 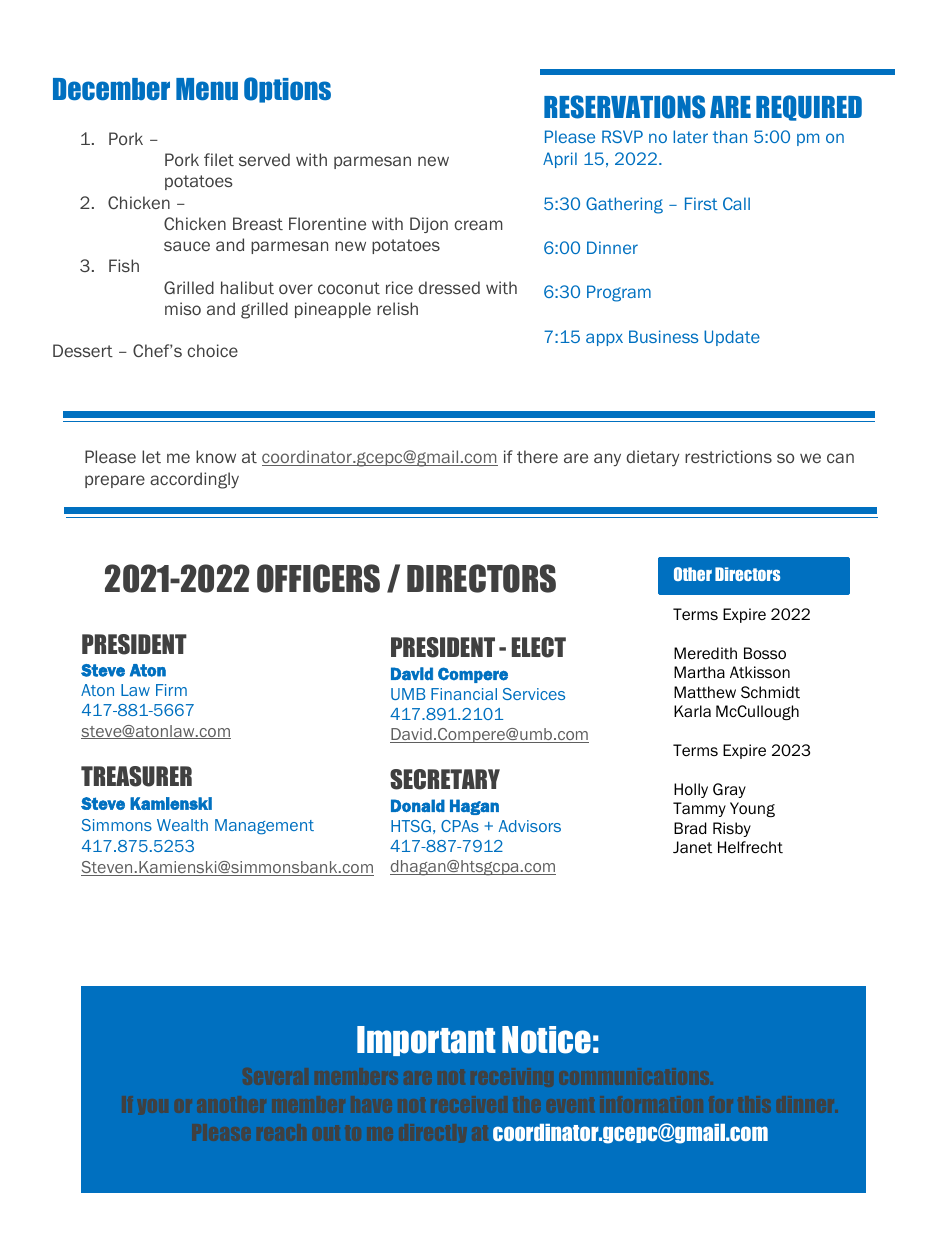 What do you see at coordinates (732, 338) in the document?
I see `Update` at bounding box center [732, 338].
